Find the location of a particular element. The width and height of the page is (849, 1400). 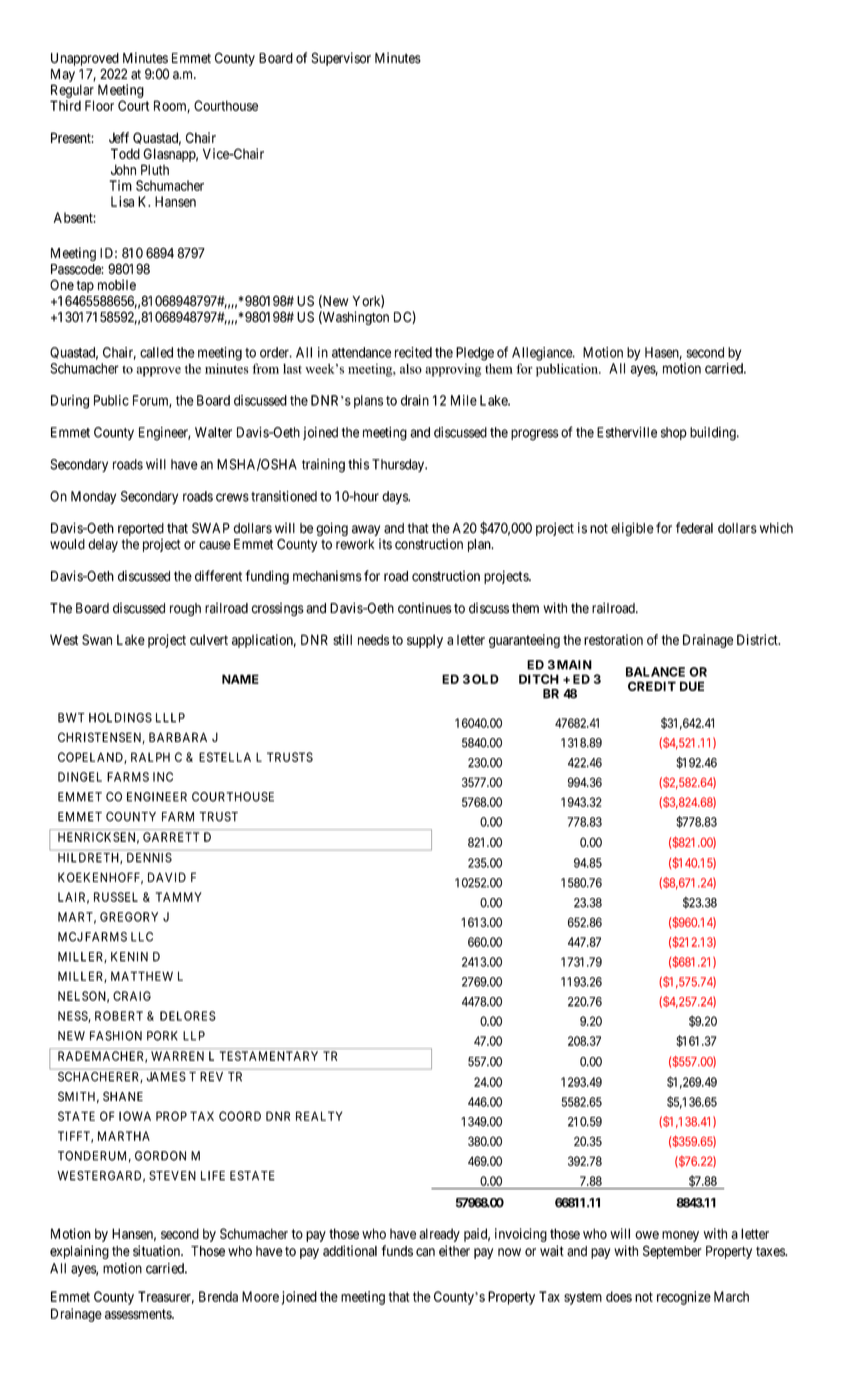

can is located at coordinates (425, 1252).
